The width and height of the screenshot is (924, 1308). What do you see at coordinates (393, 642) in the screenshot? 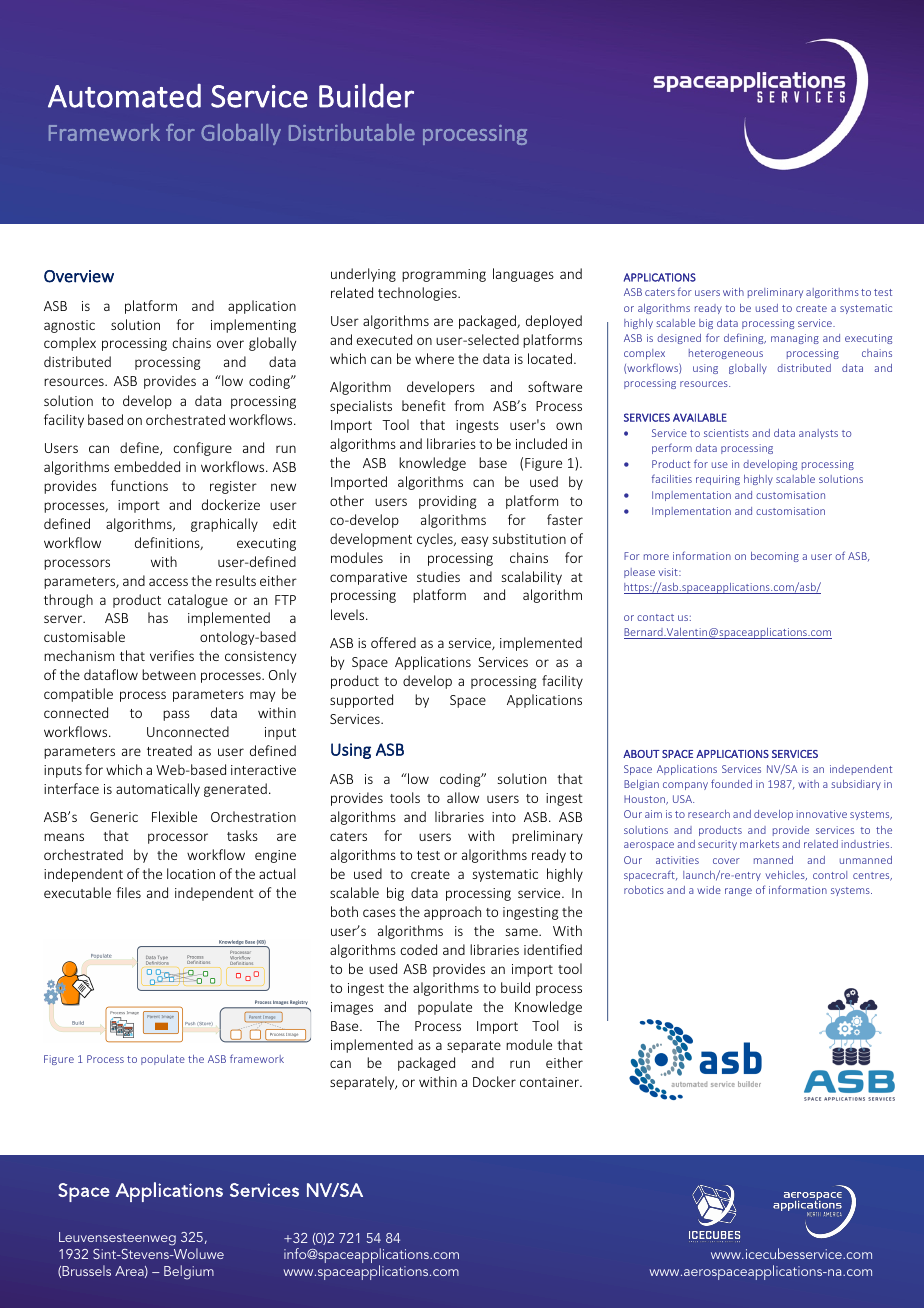
I see `offered` at bounding box center [393, 642].
